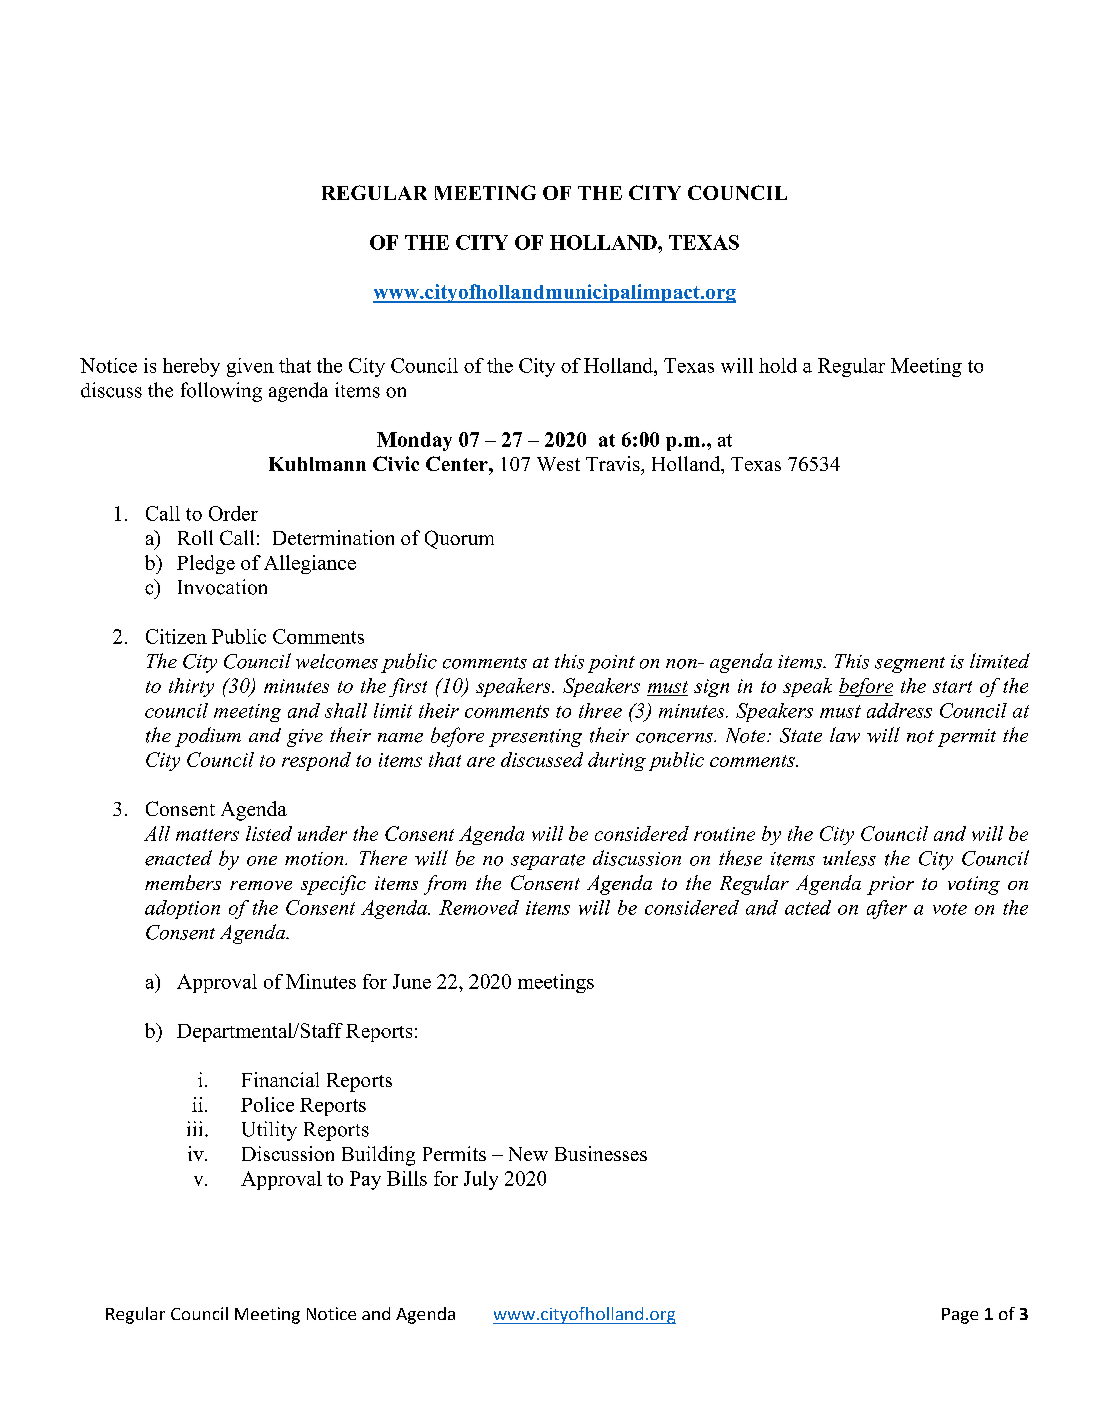 This screenshot has height=1414, width=1093. What do you see at coordinates (849, 858) in the screenshot?
I see `unless` at bounding box center [849, 858].
